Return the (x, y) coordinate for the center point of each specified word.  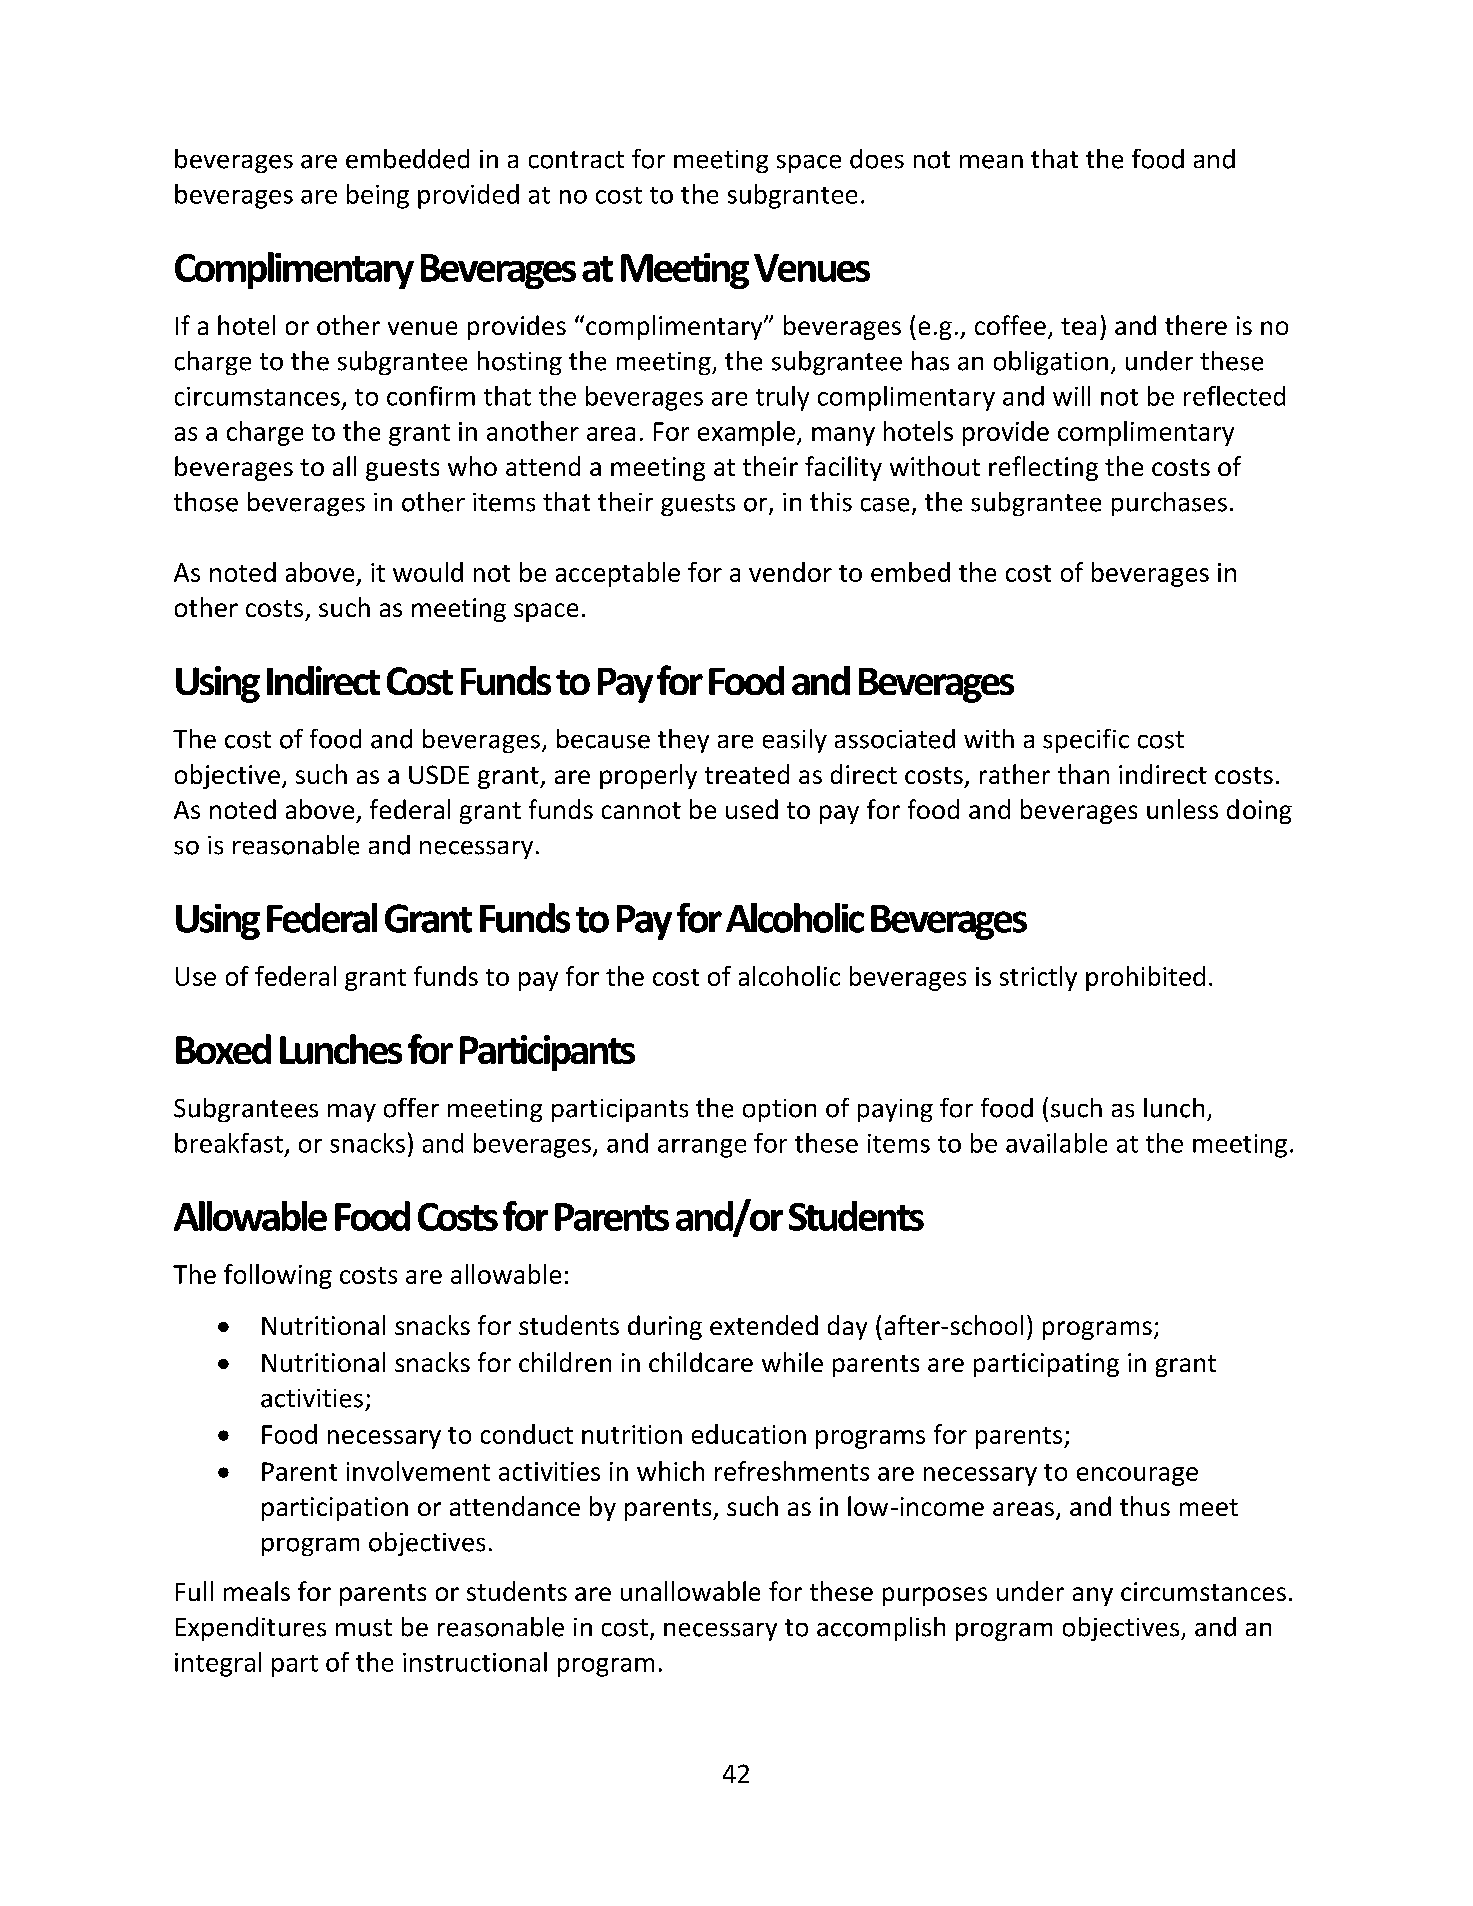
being (378, 196)
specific (1086, 741)
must (364, 1628)
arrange (702, 1148)
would (428, 572)
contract (576, 160)
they (683, 741)
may (352, 1113)
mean (991, 162)
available (1056, 1143)
